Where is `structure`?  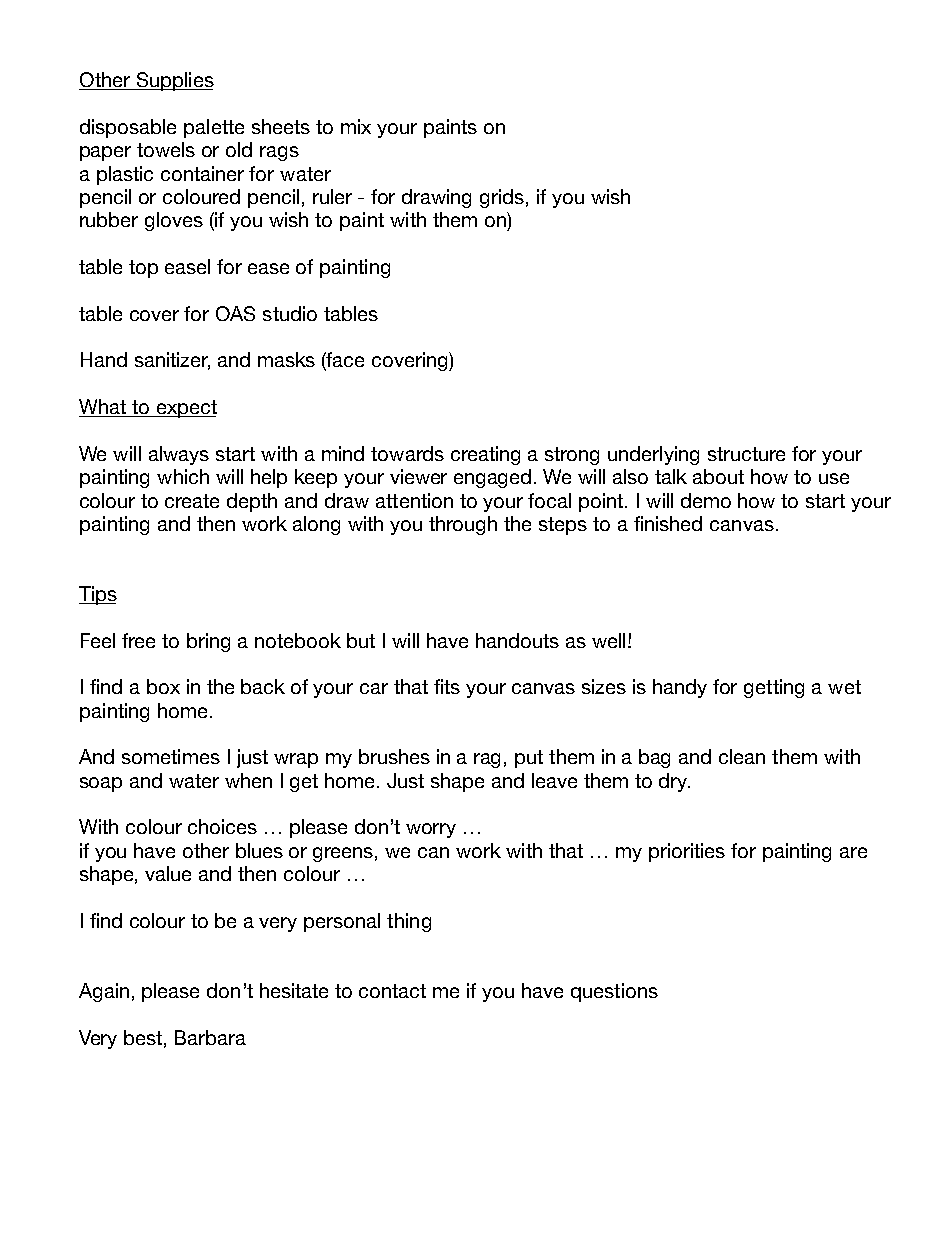 structure is located at coordinates (746, 454).
